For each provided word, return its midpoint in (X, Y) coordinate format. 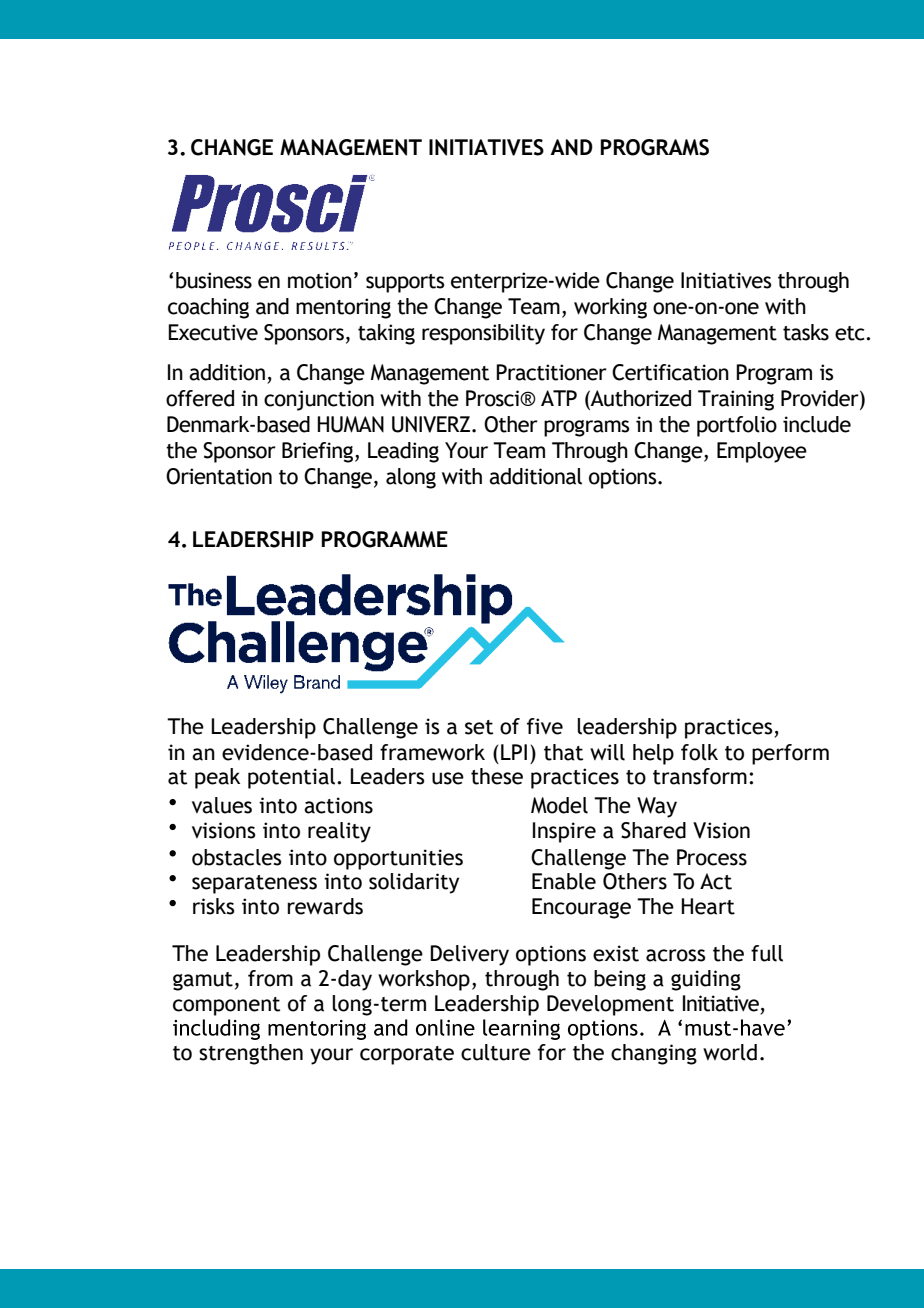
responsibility (483, 334)
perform (790, 754)
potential (291, 778)
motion (320, 280)
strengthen (251, 1054)
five (545, 726)
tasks (806, 332)
